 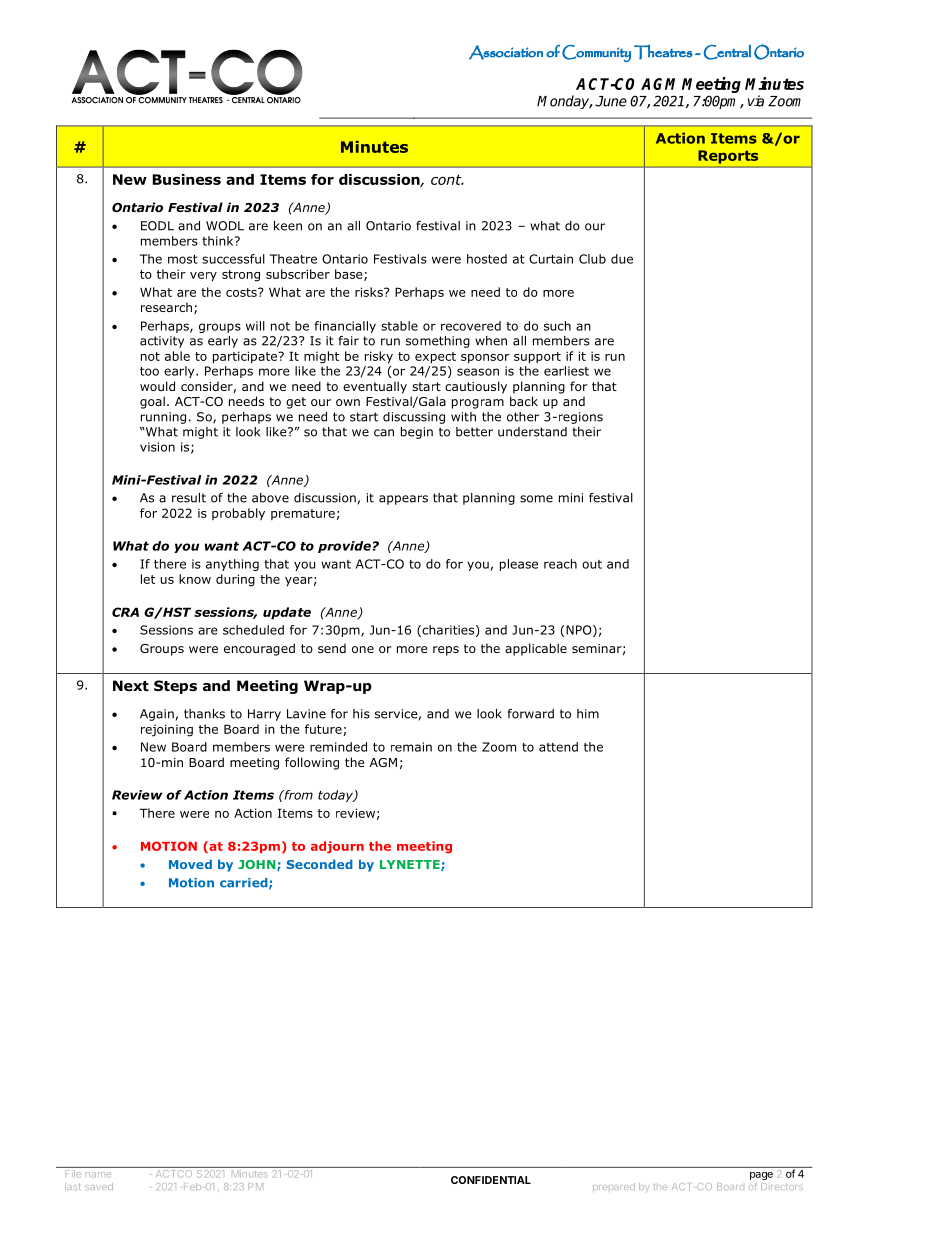 I want to click on Central, so click(x=727, y=52).
